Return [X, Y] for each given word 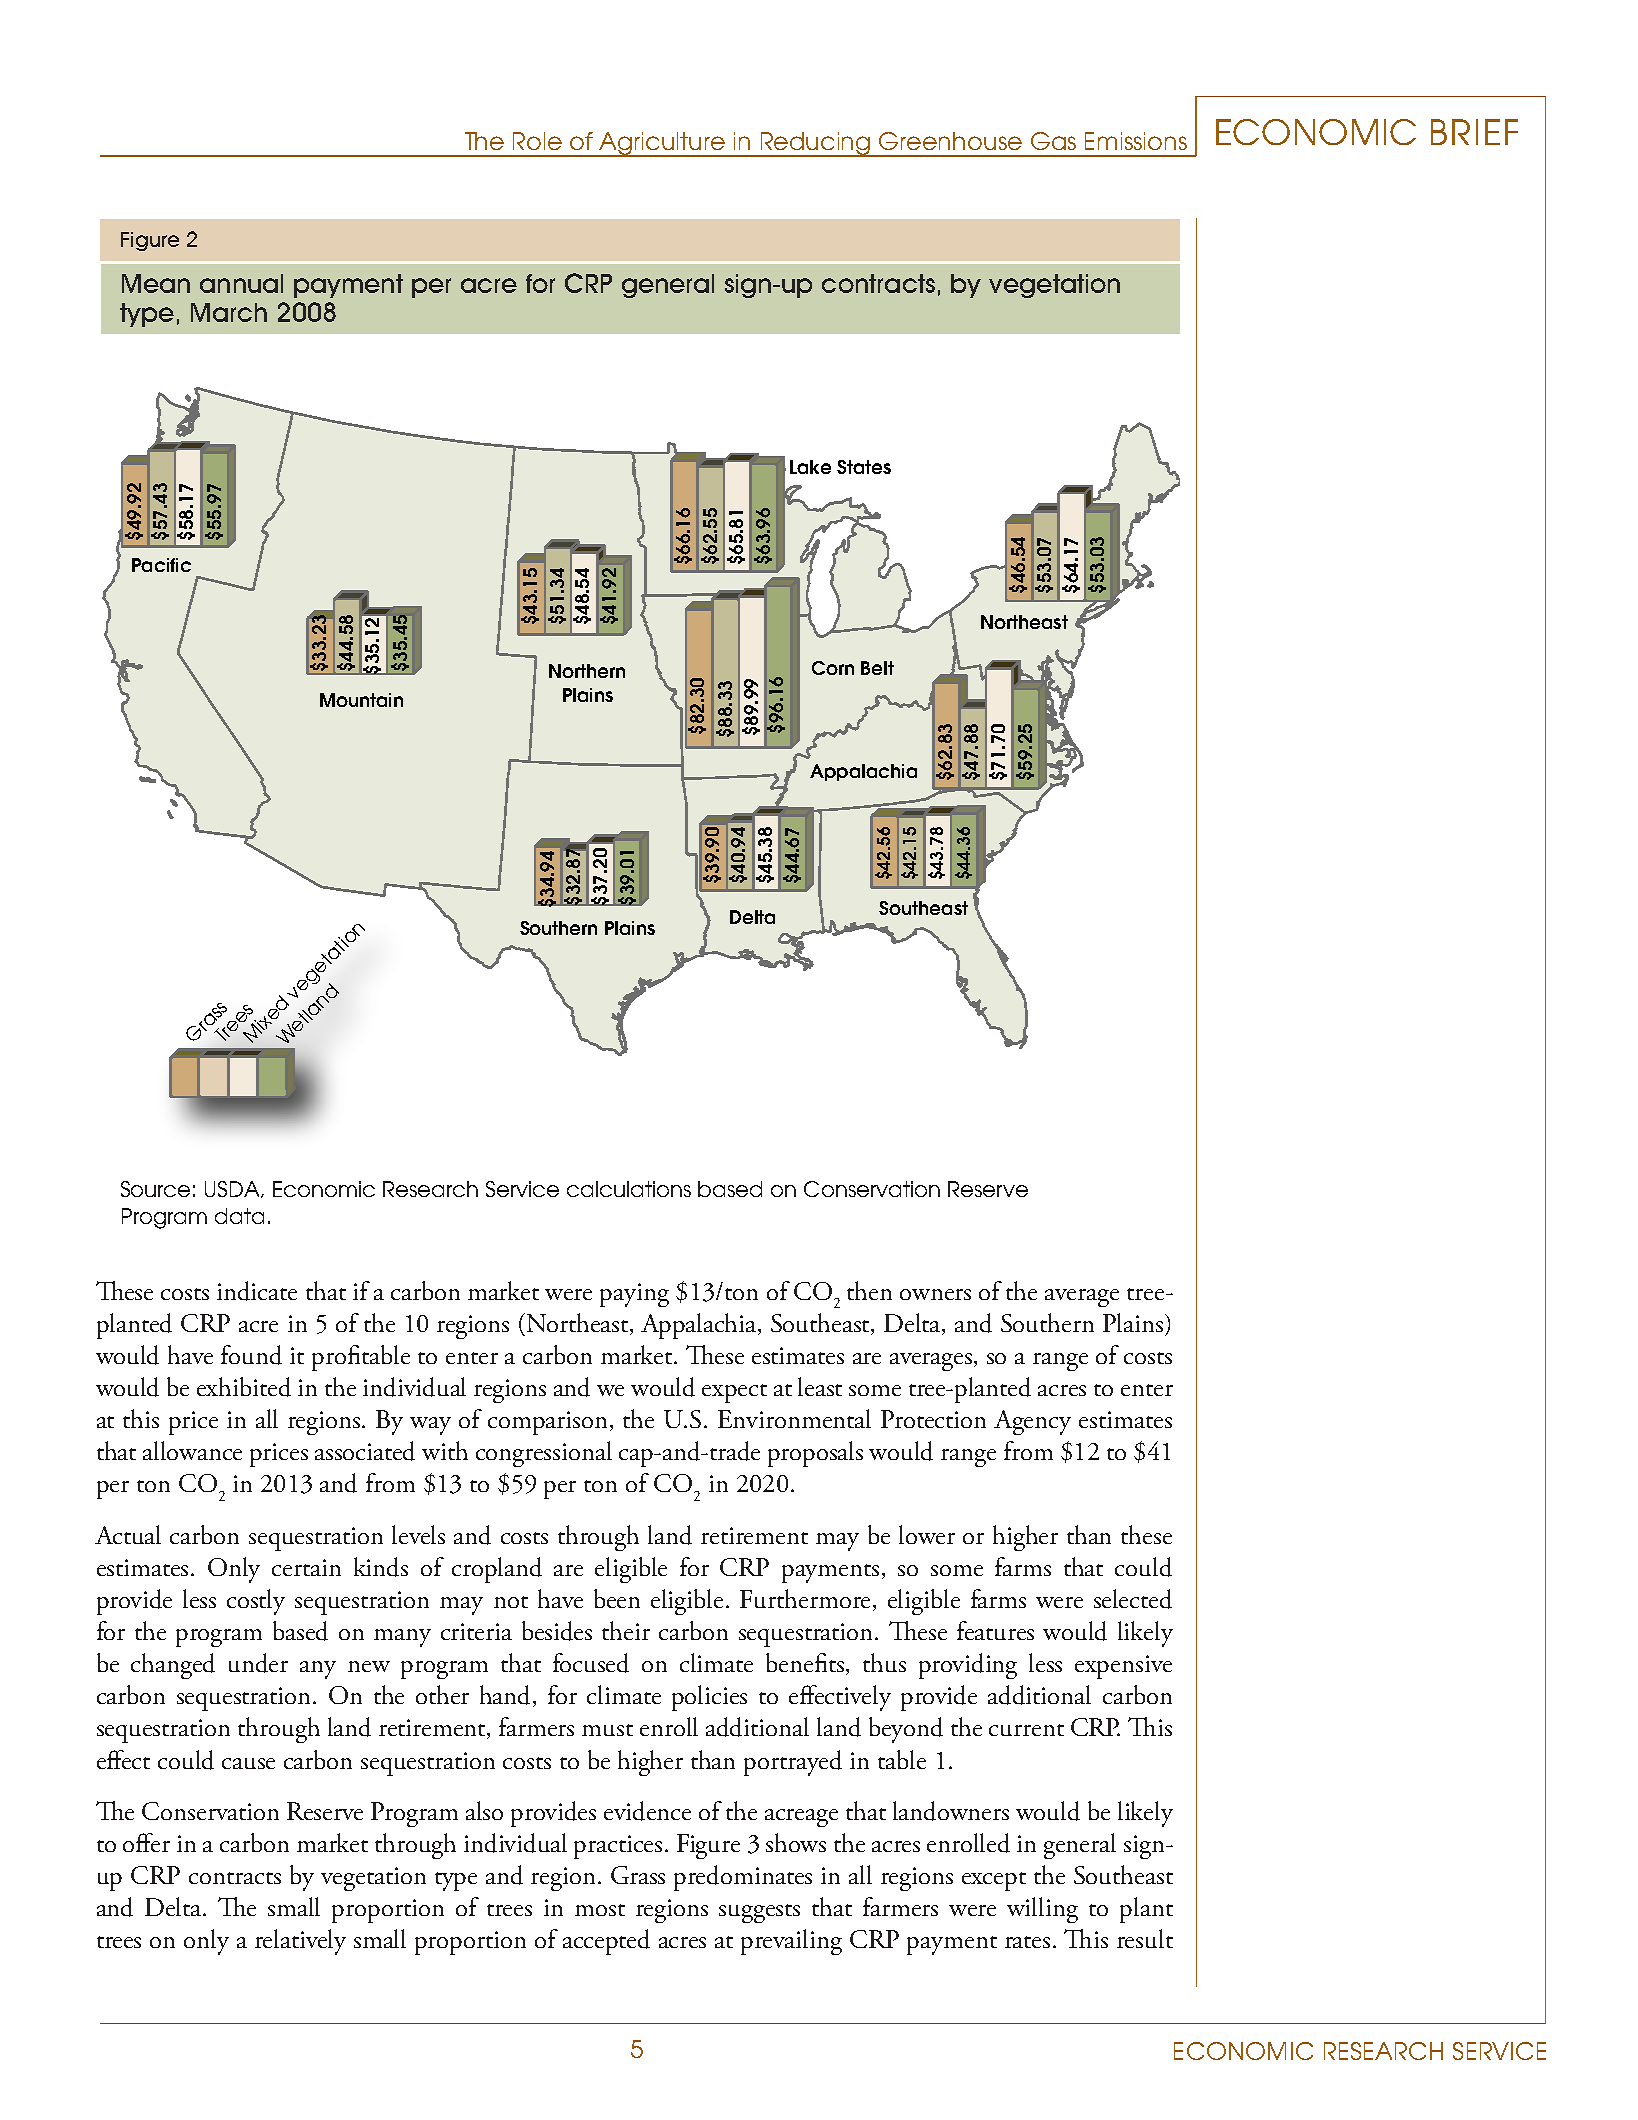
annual [241, 283]
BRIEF [1474, 132]
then [869, 1290]
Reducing [816, 144]
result [1145, 1938]
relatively [300, 1942]
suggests [759, 1913]
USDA [233, 1189]
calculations [629, 1189]
